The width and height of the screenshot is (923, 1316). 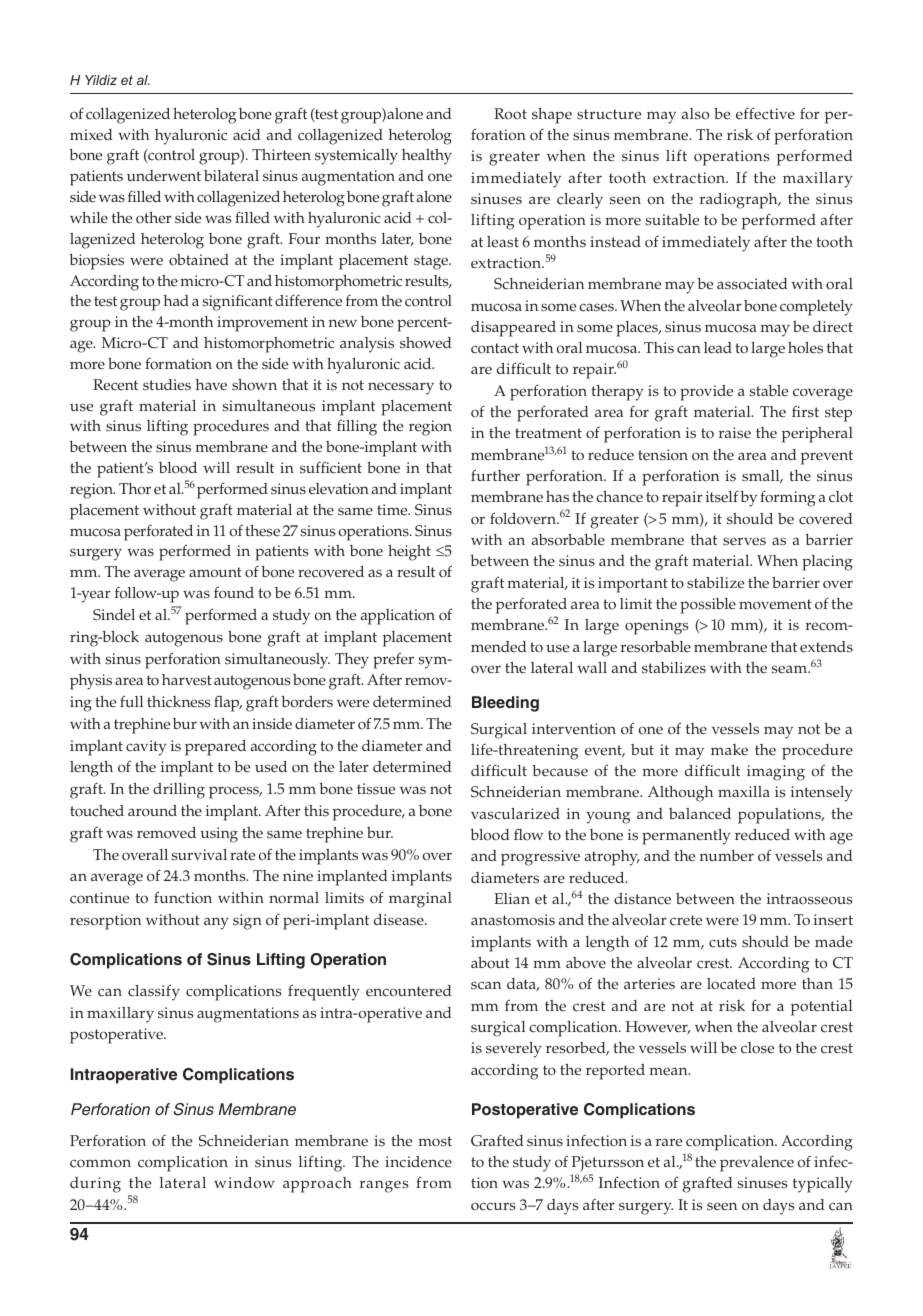 I want to click on window, so click(x=244, y=1183).
